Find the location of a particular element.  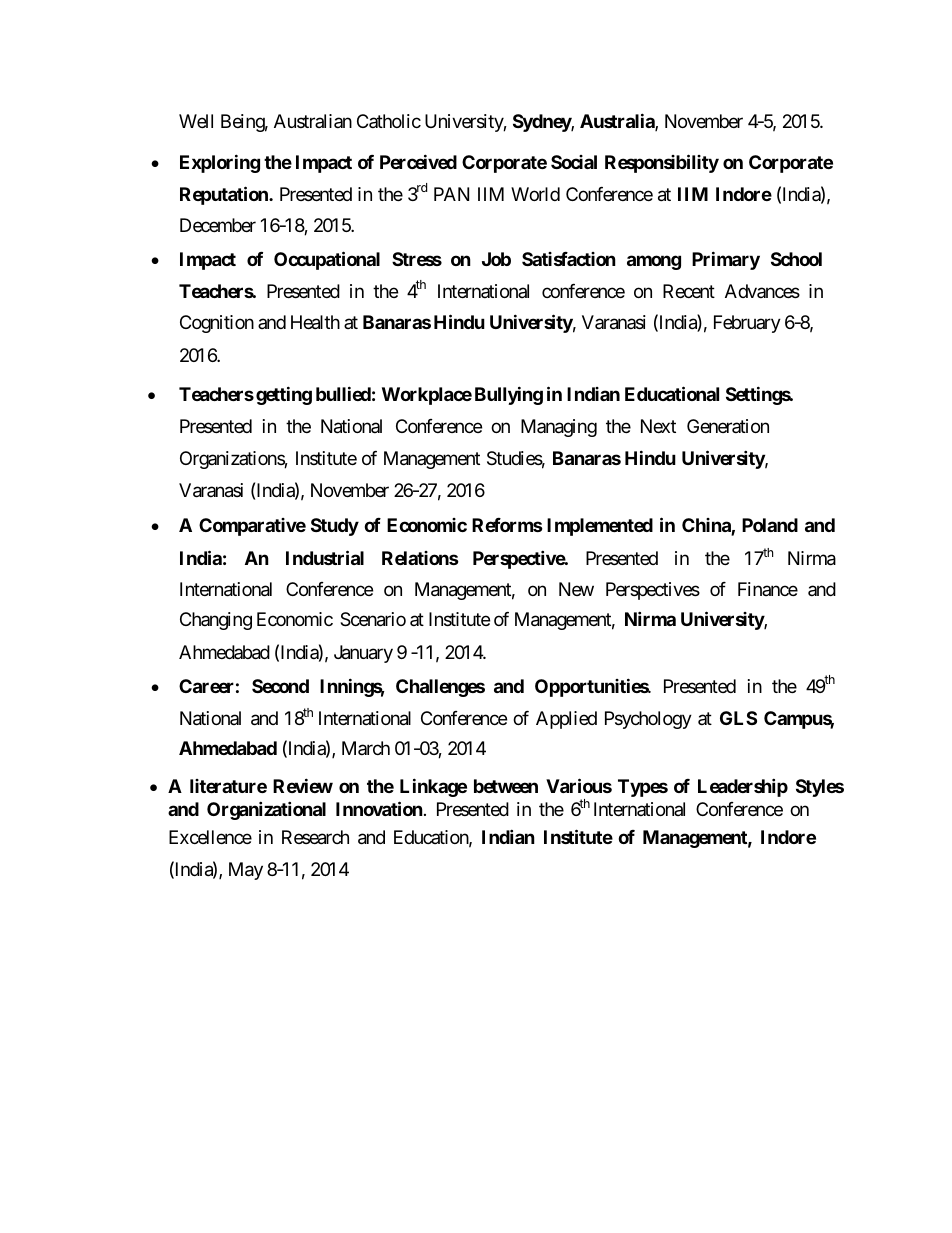

Poland is located at coordinates (770, 525).
